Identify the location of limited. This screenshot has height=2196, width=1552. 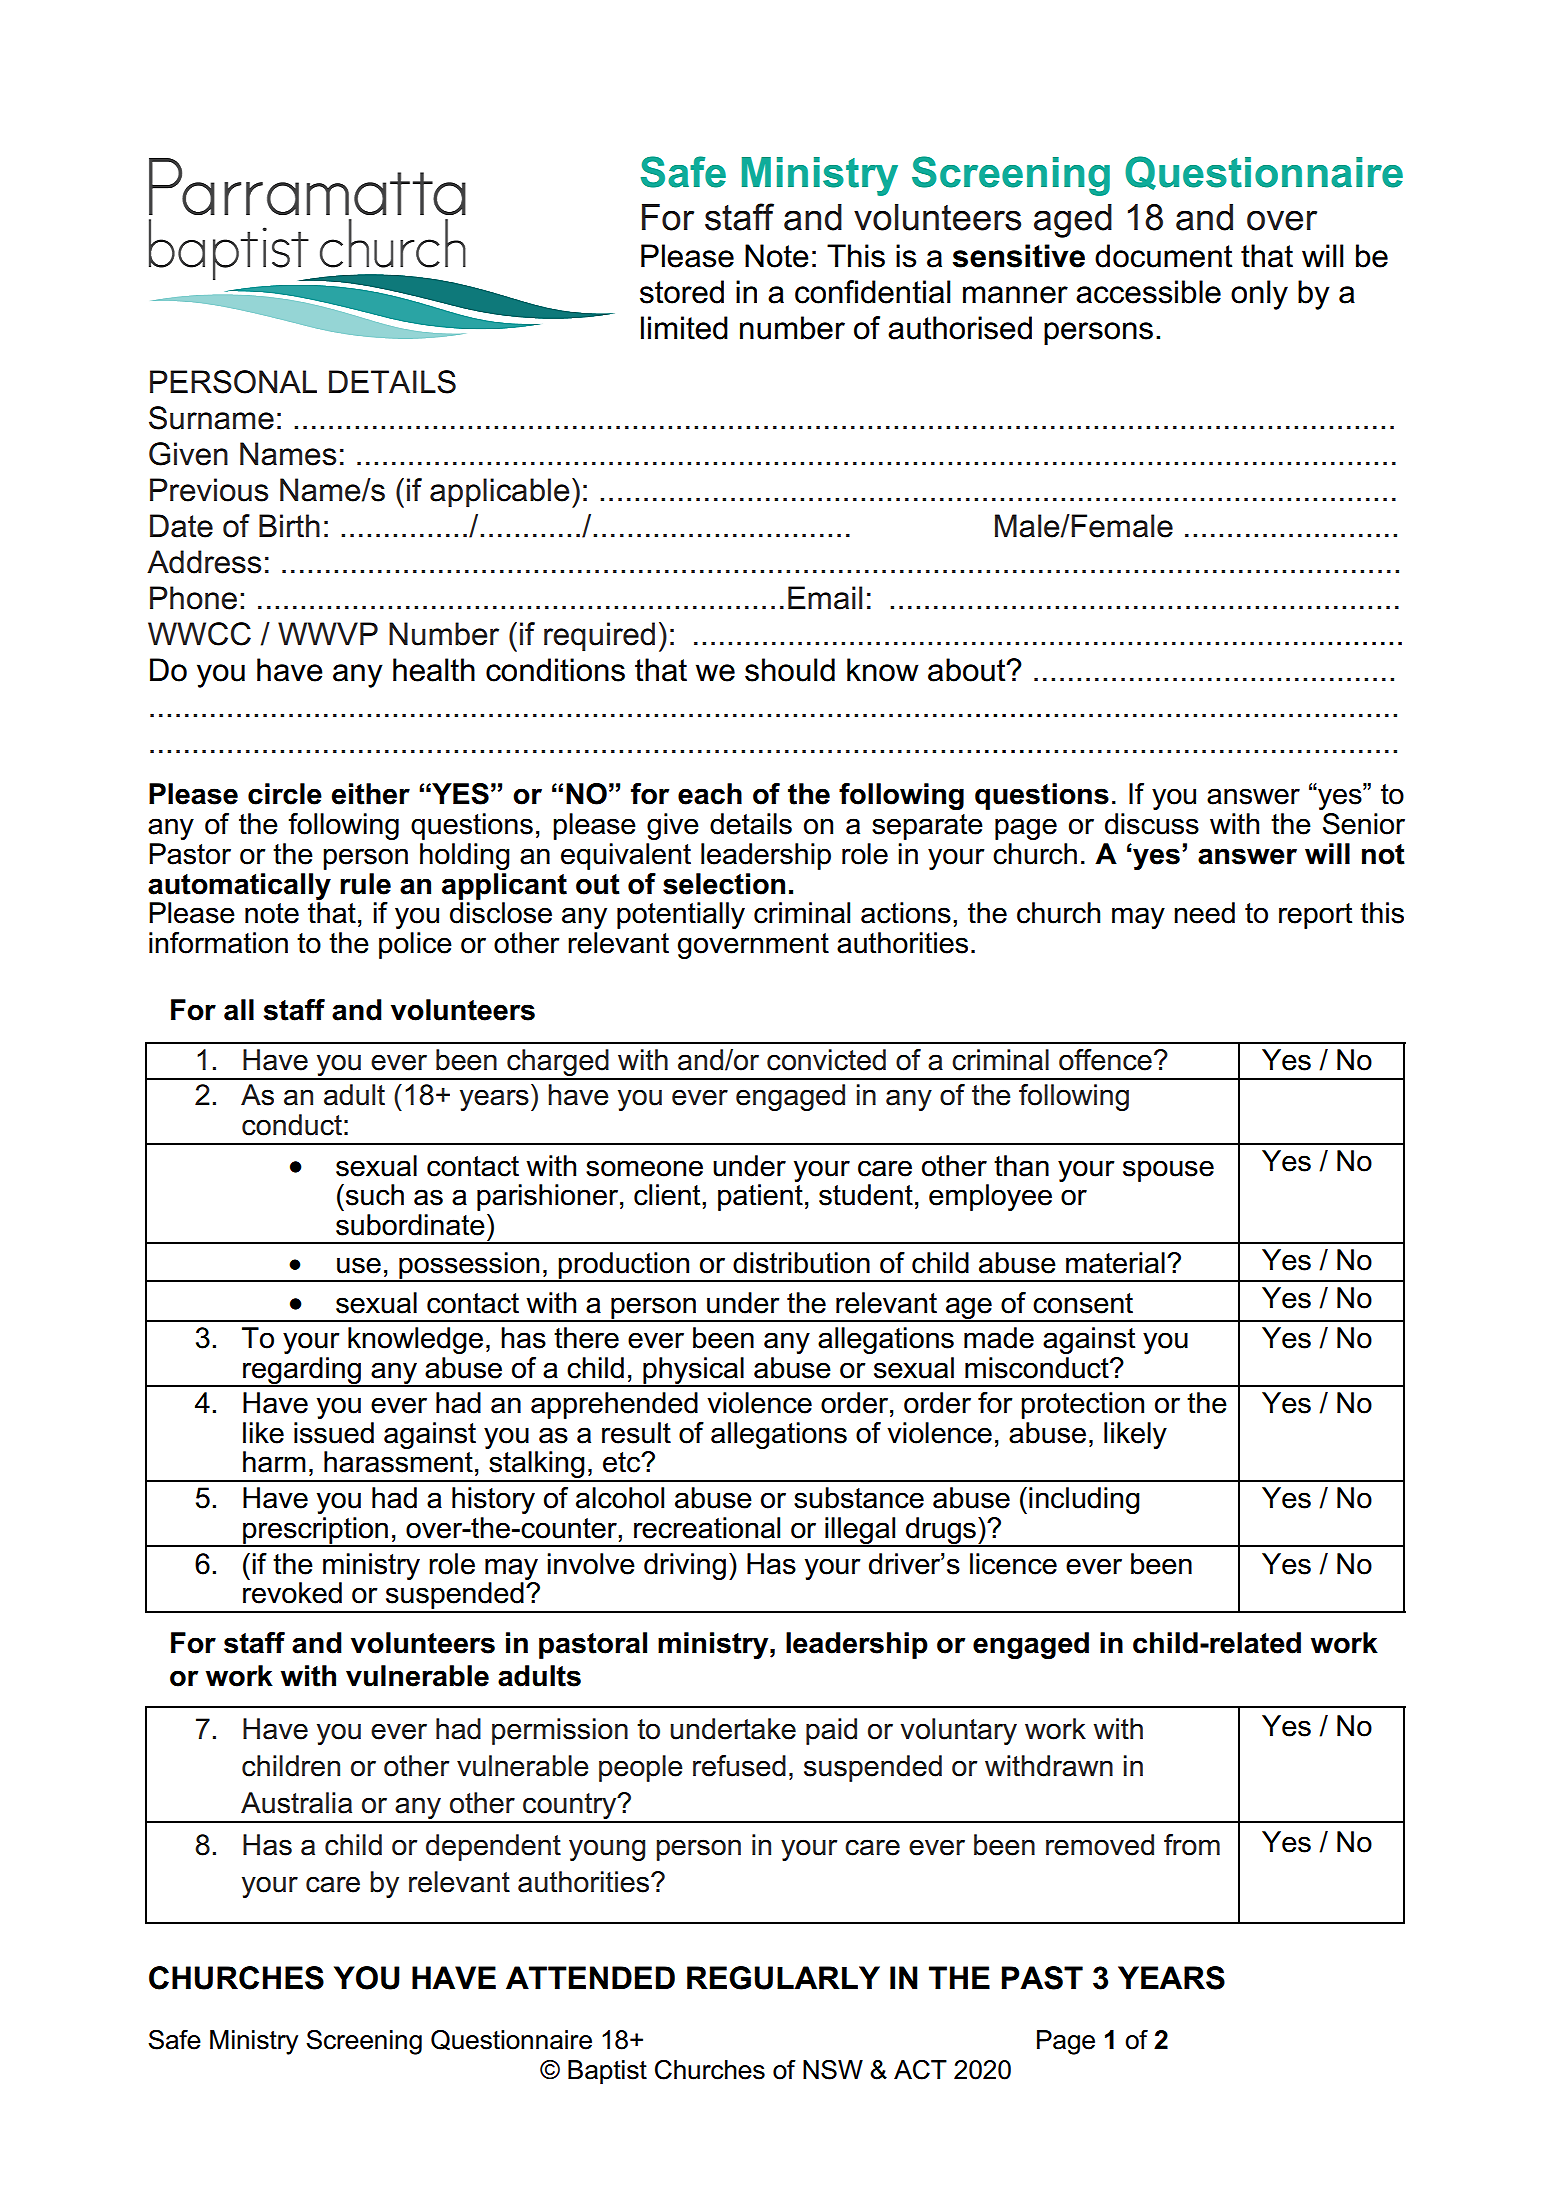
(684, 328).
